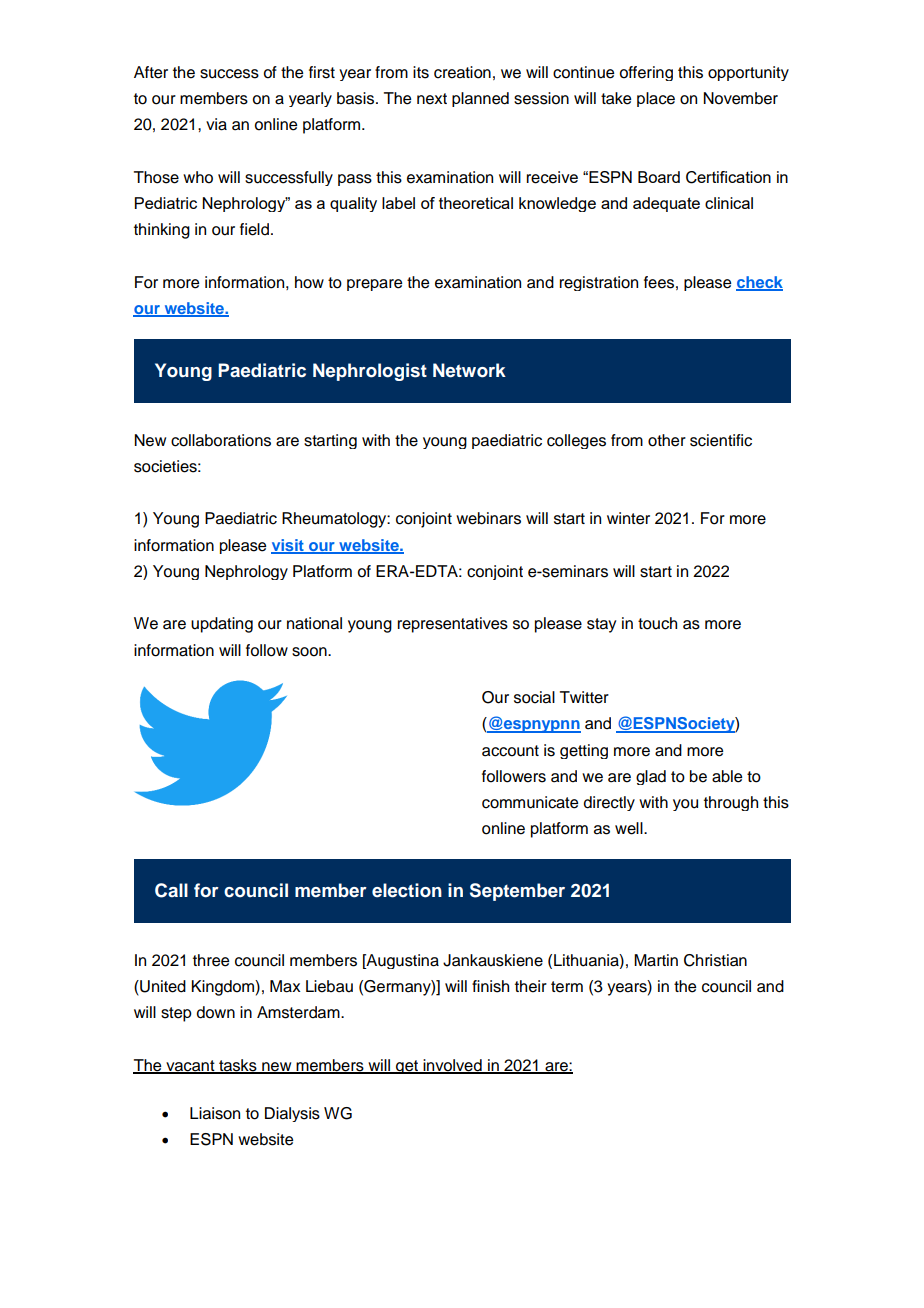 The width and height of the image is (924, 1308). I want to click on well, so click(630, 828).
